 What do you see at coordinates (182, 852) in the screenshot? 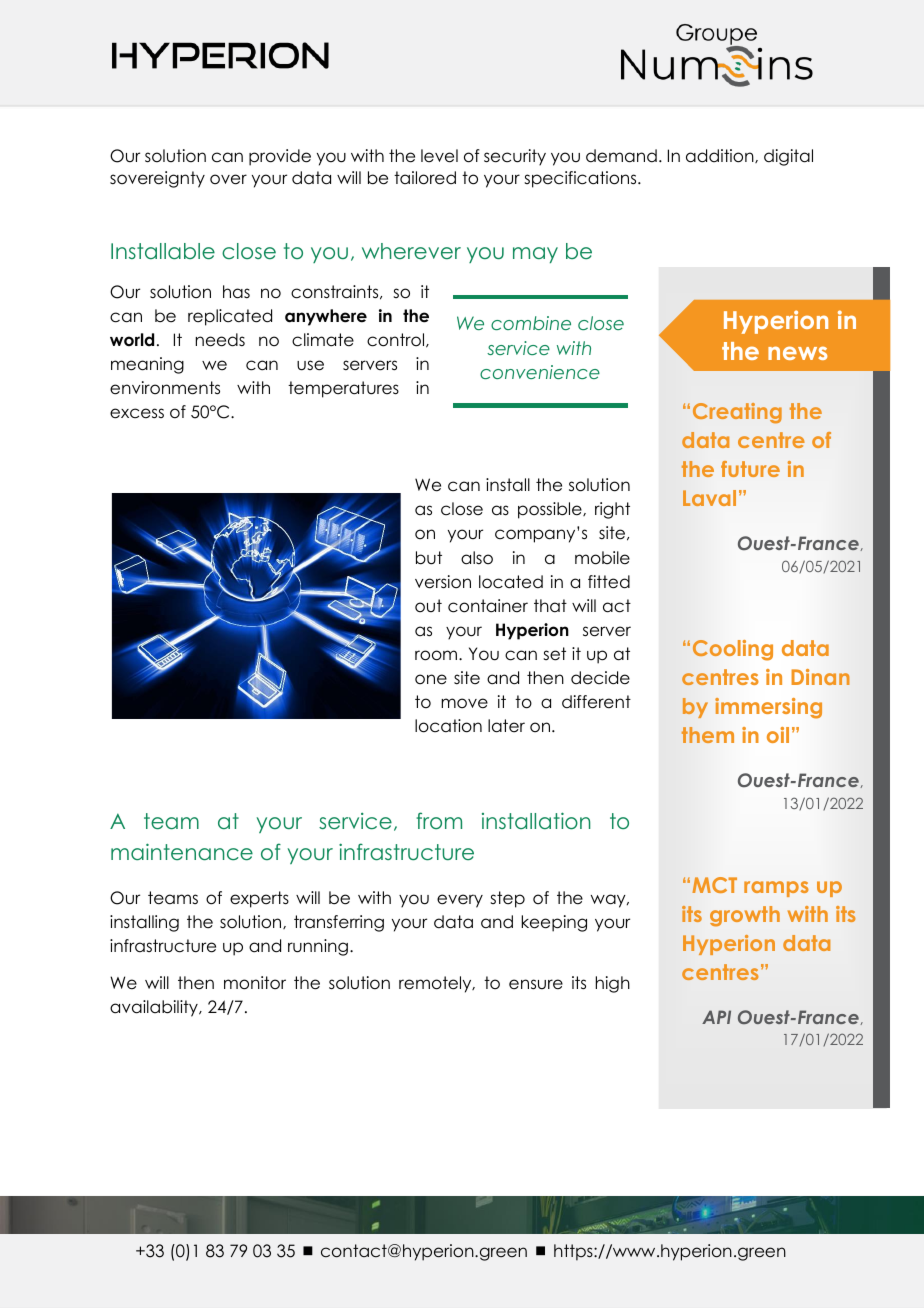
I see `maintenance` at bounding box center [182, 852].
